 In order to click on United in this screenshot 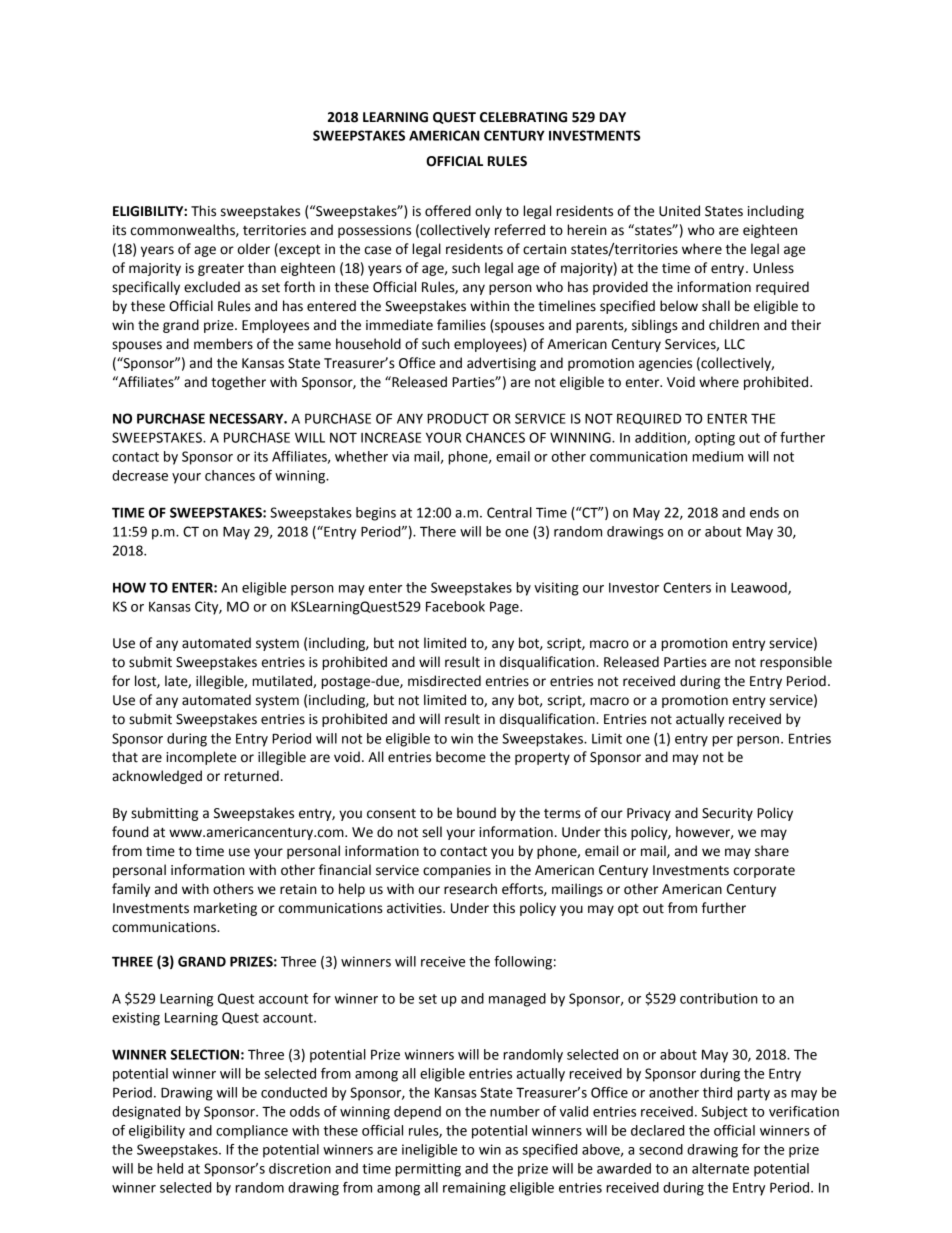, I will do `click(679, 211)`.
